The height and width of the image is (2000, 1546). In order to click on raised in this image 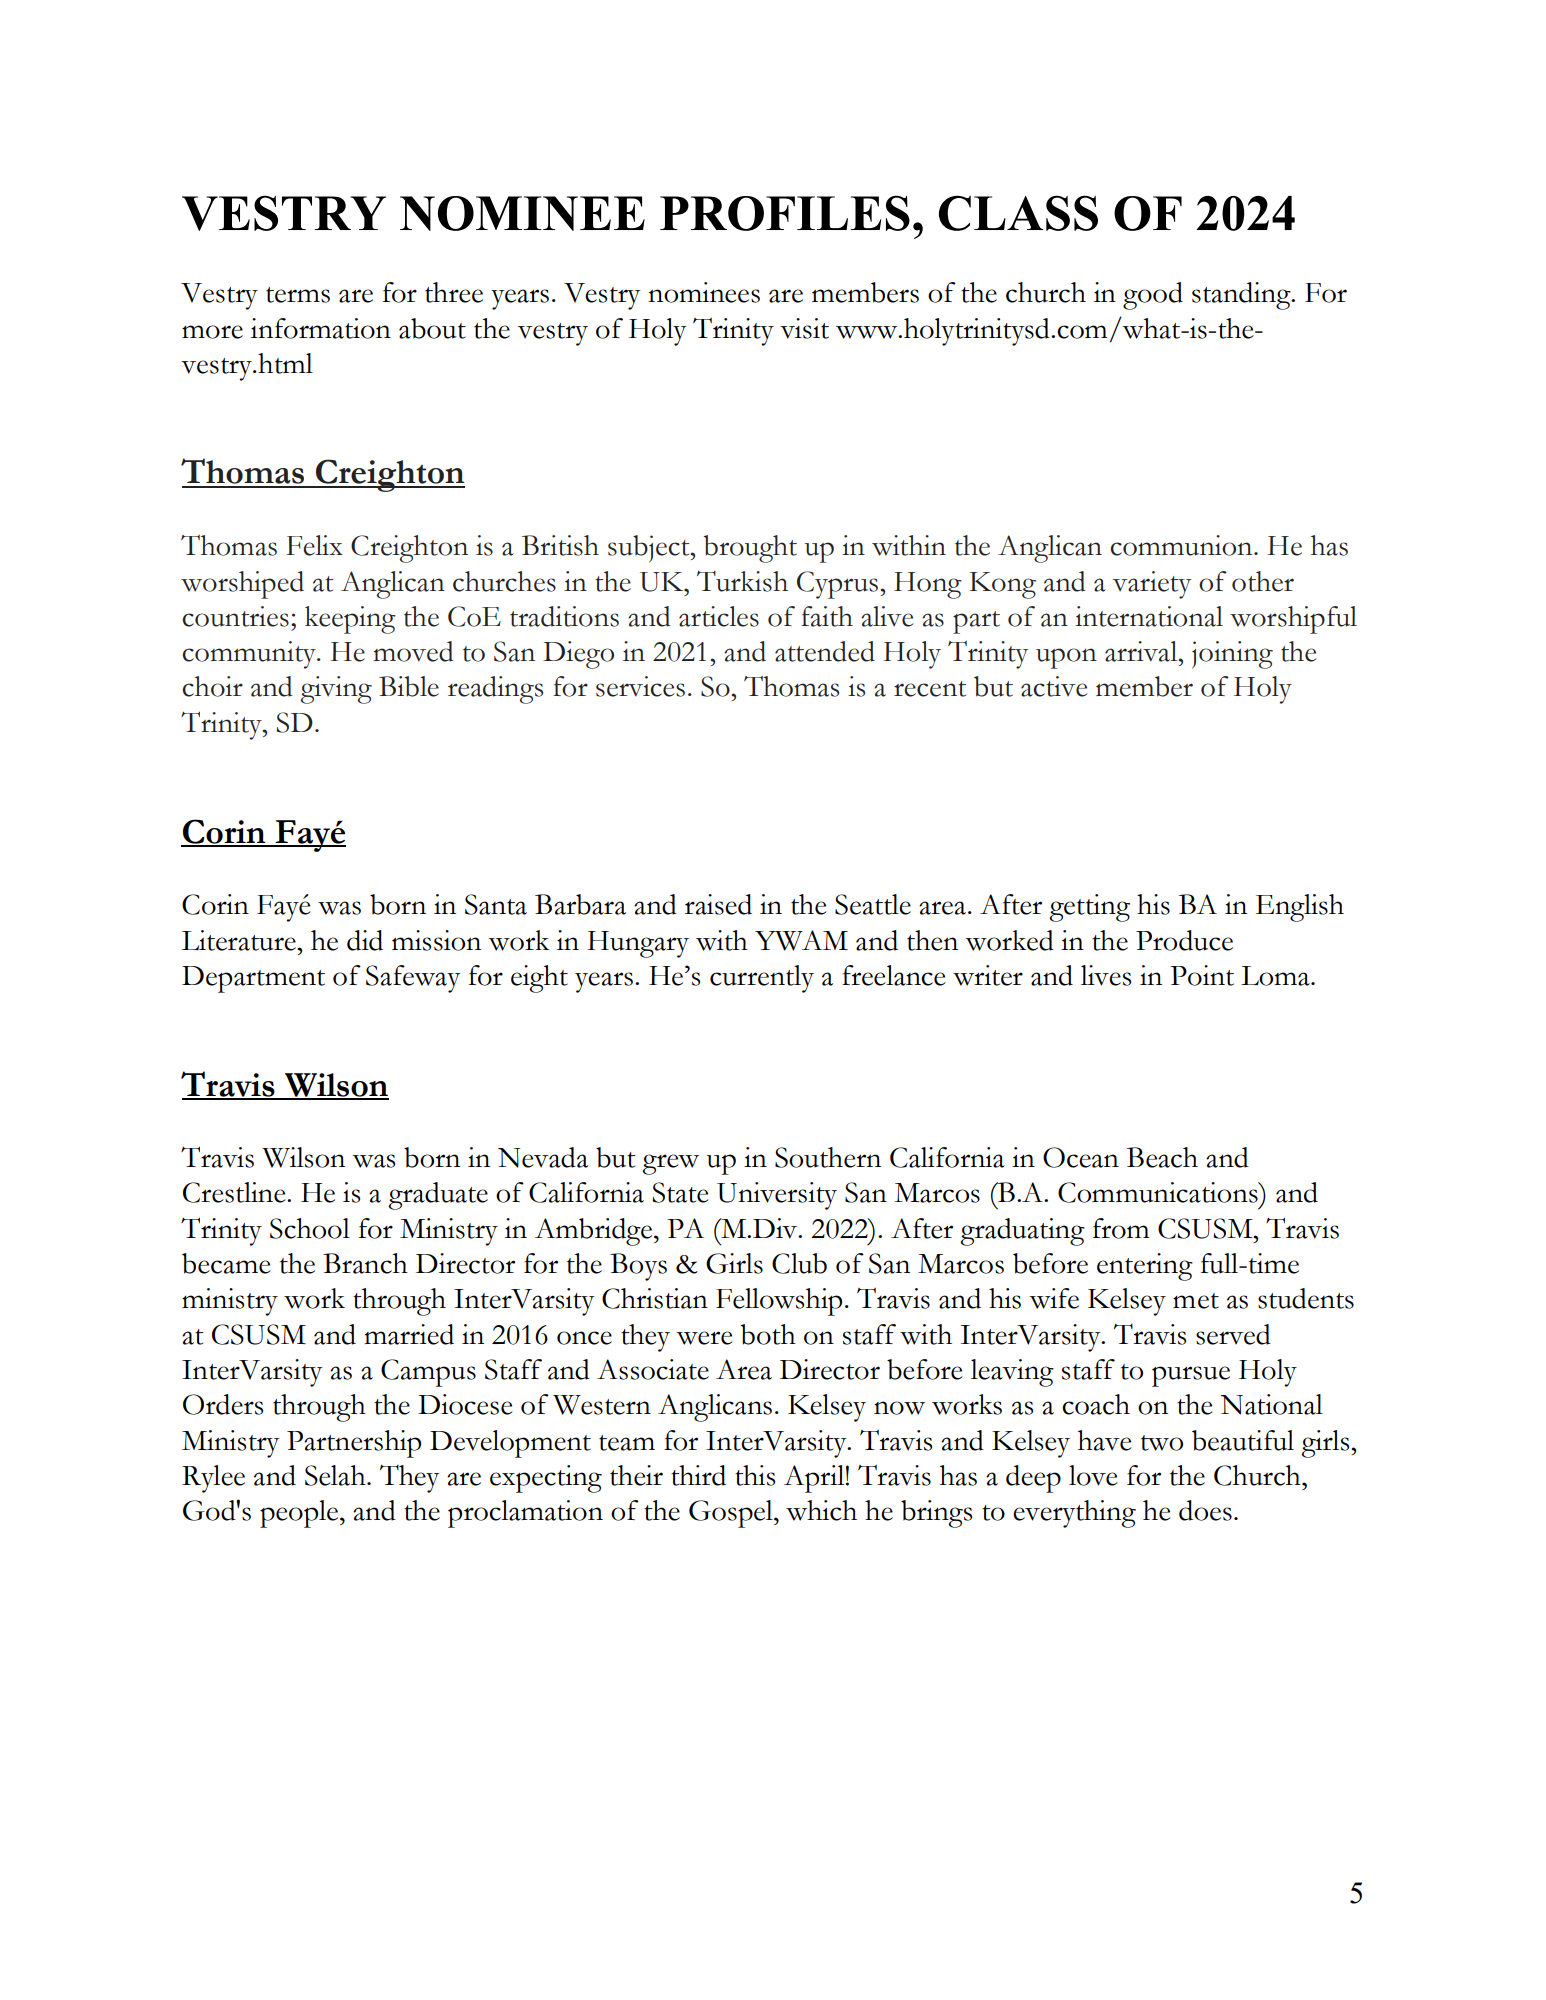, I will do `click(718, 904)`.
